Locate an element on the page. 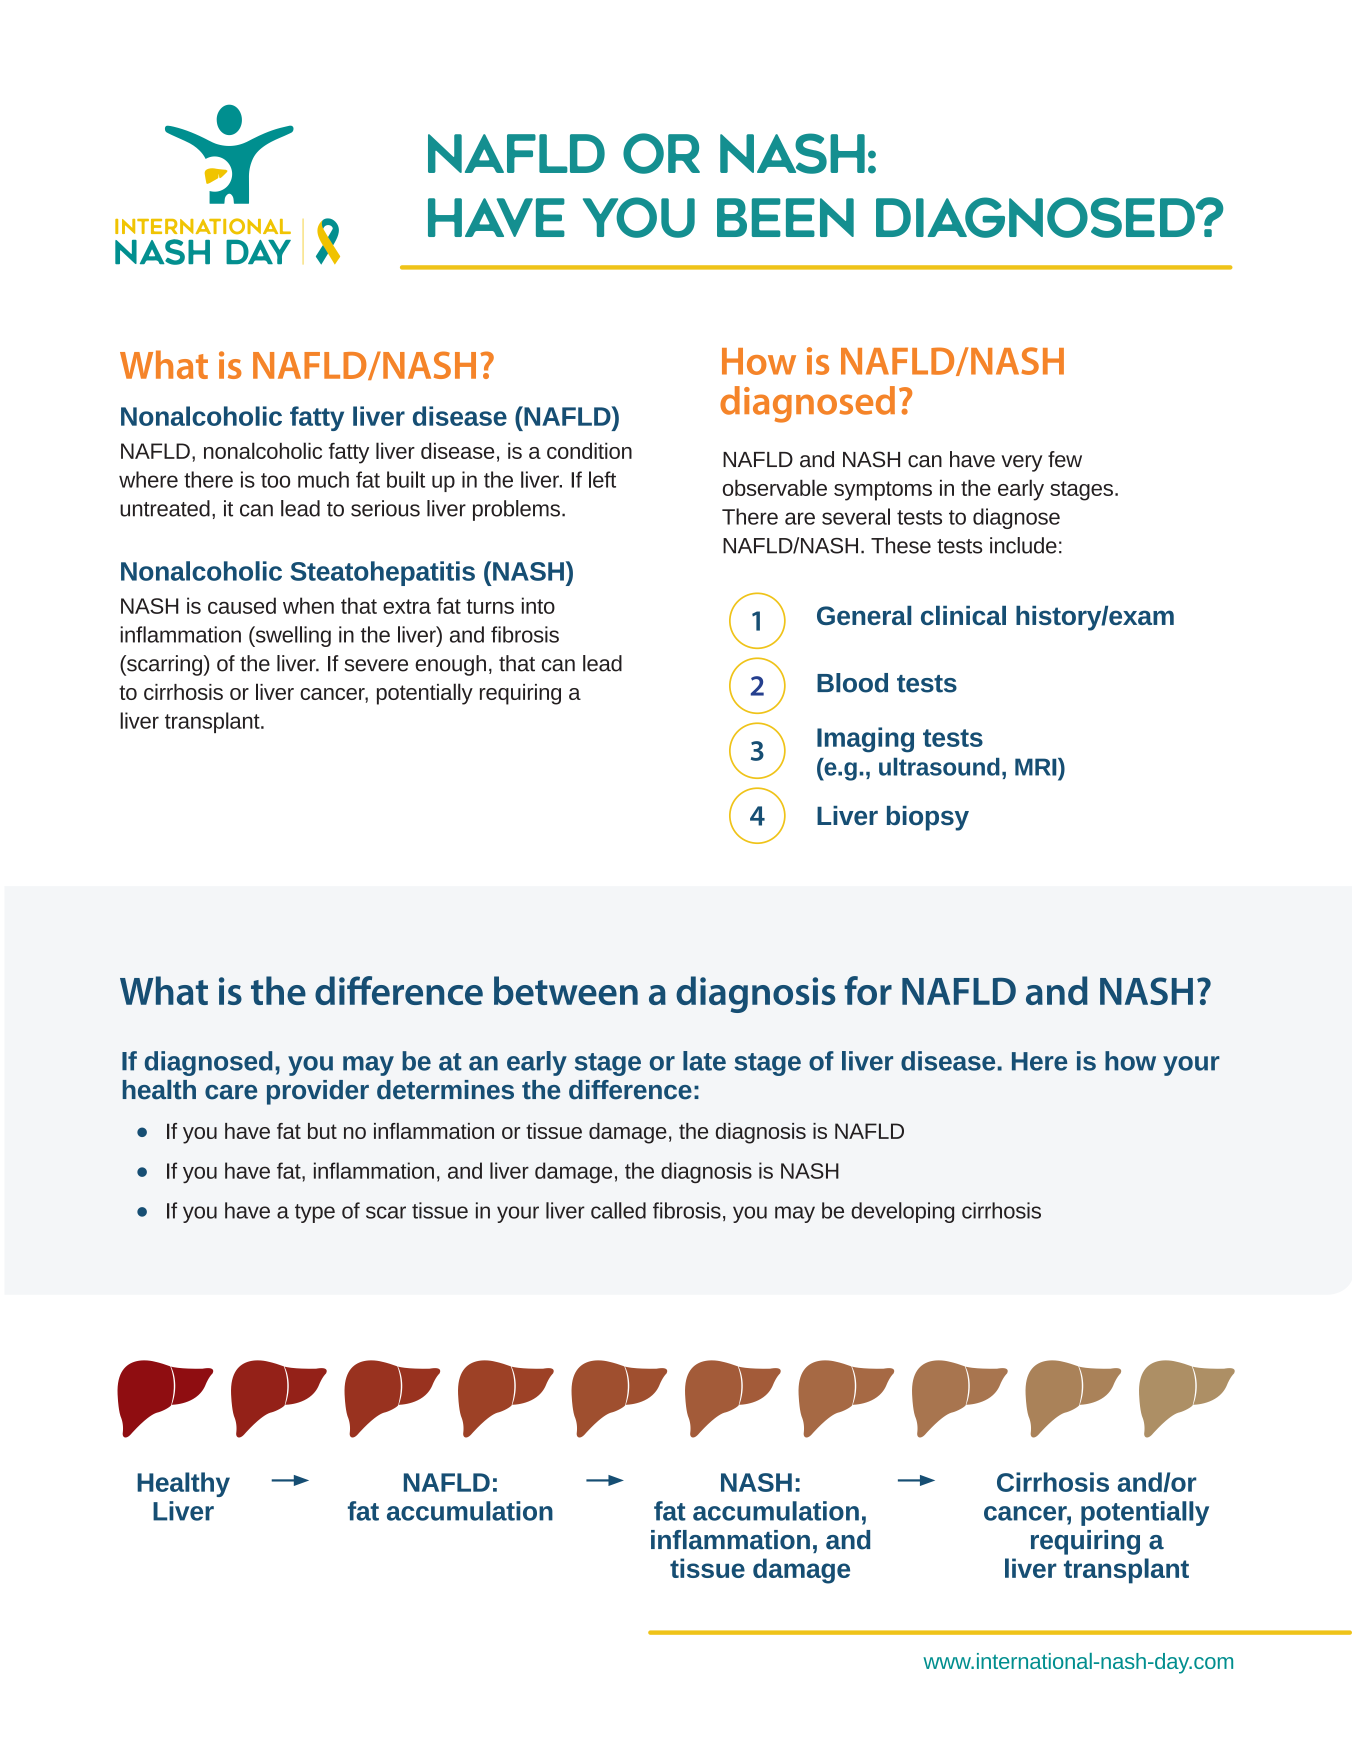 This page has width=1352, height=1750. developing is located at coordinates (902, 1212).
